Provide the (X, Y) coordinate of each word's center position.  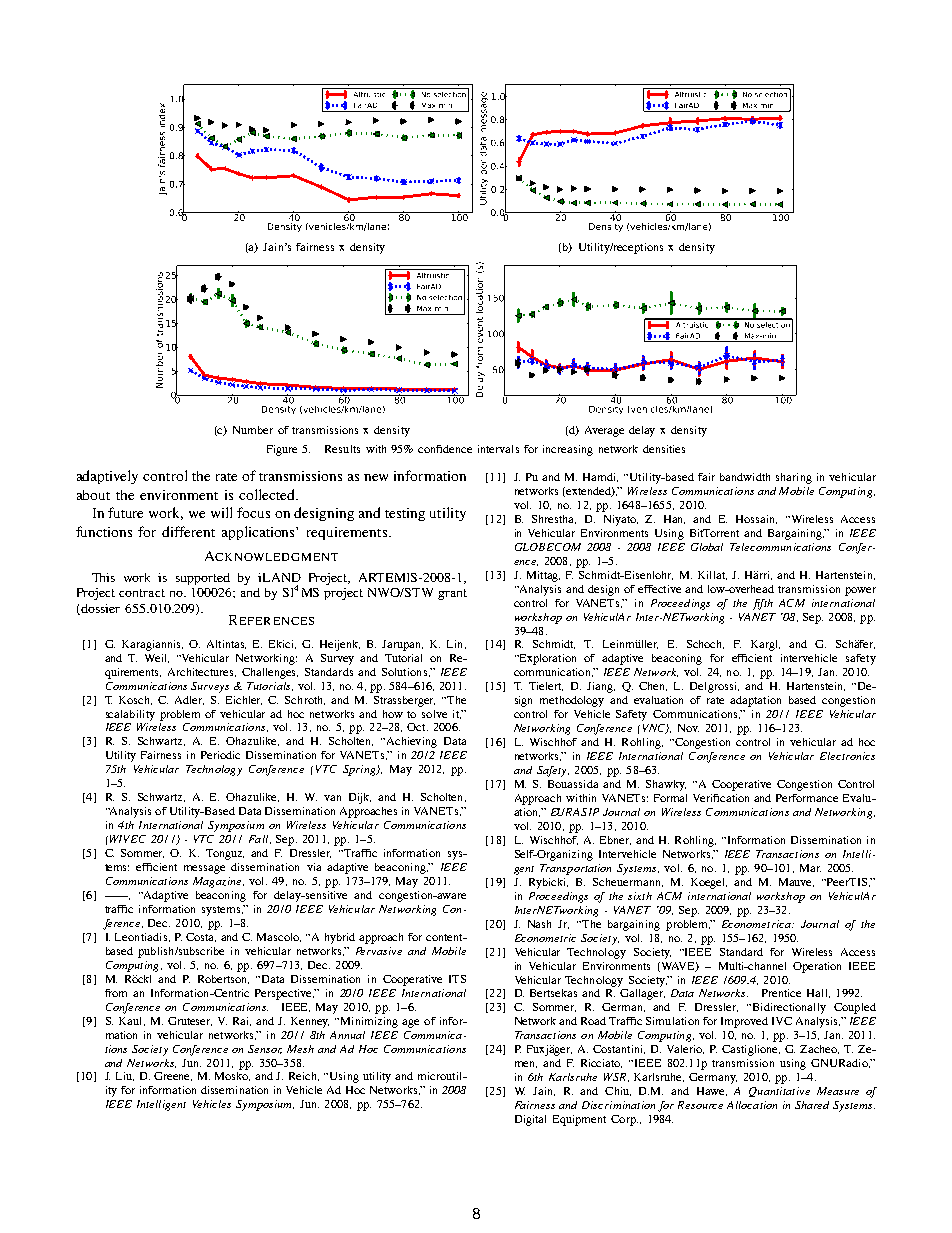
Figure (282, 450)
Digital (530, 1120)
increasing (568, 450)
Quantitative (779, 1092)
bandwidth (745, 477)
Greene (173, 1076)
